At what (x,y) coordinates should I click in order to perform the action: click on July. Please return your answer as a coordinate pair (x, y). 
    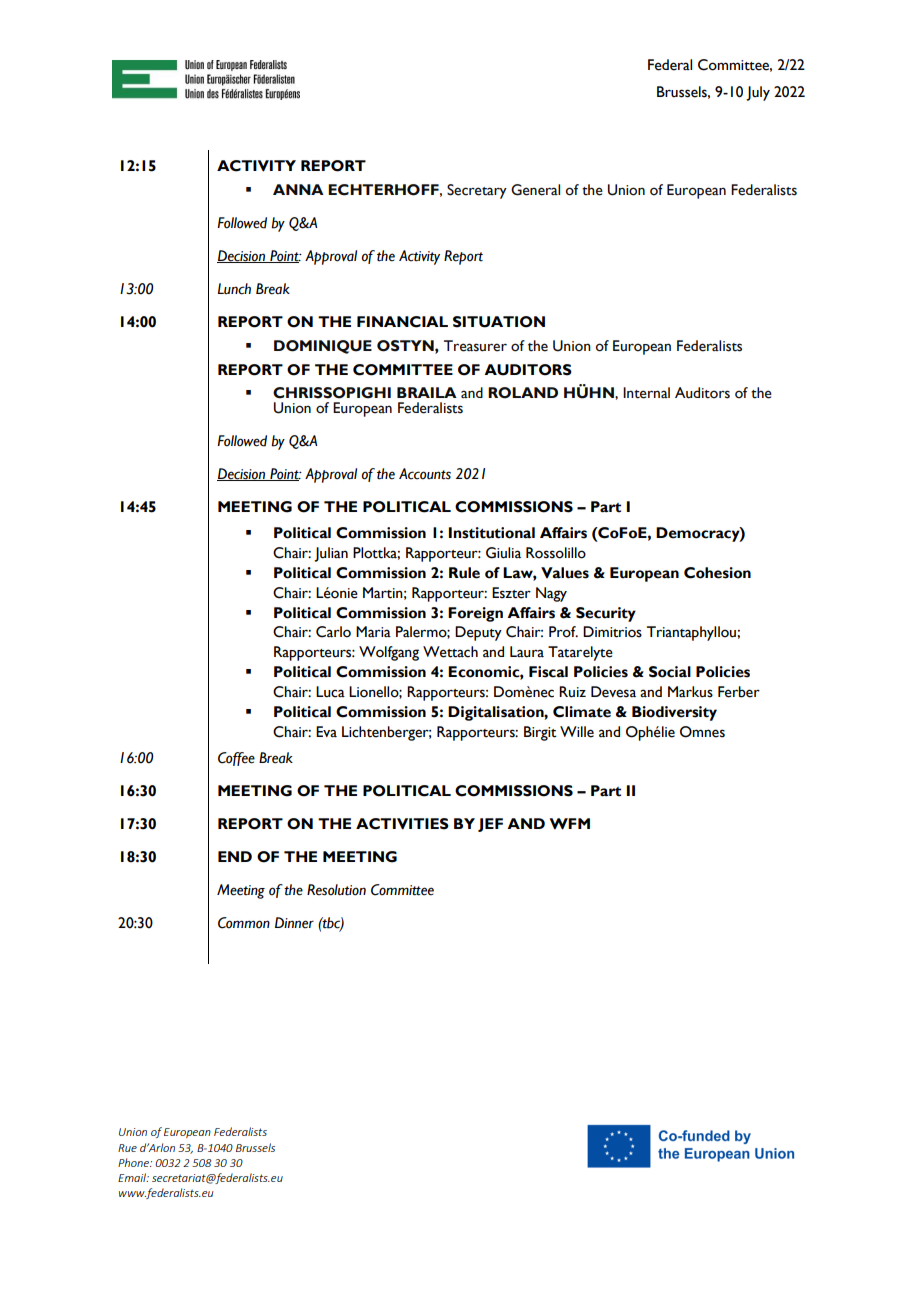
    Looking at the image, I should click on (758, 93).
